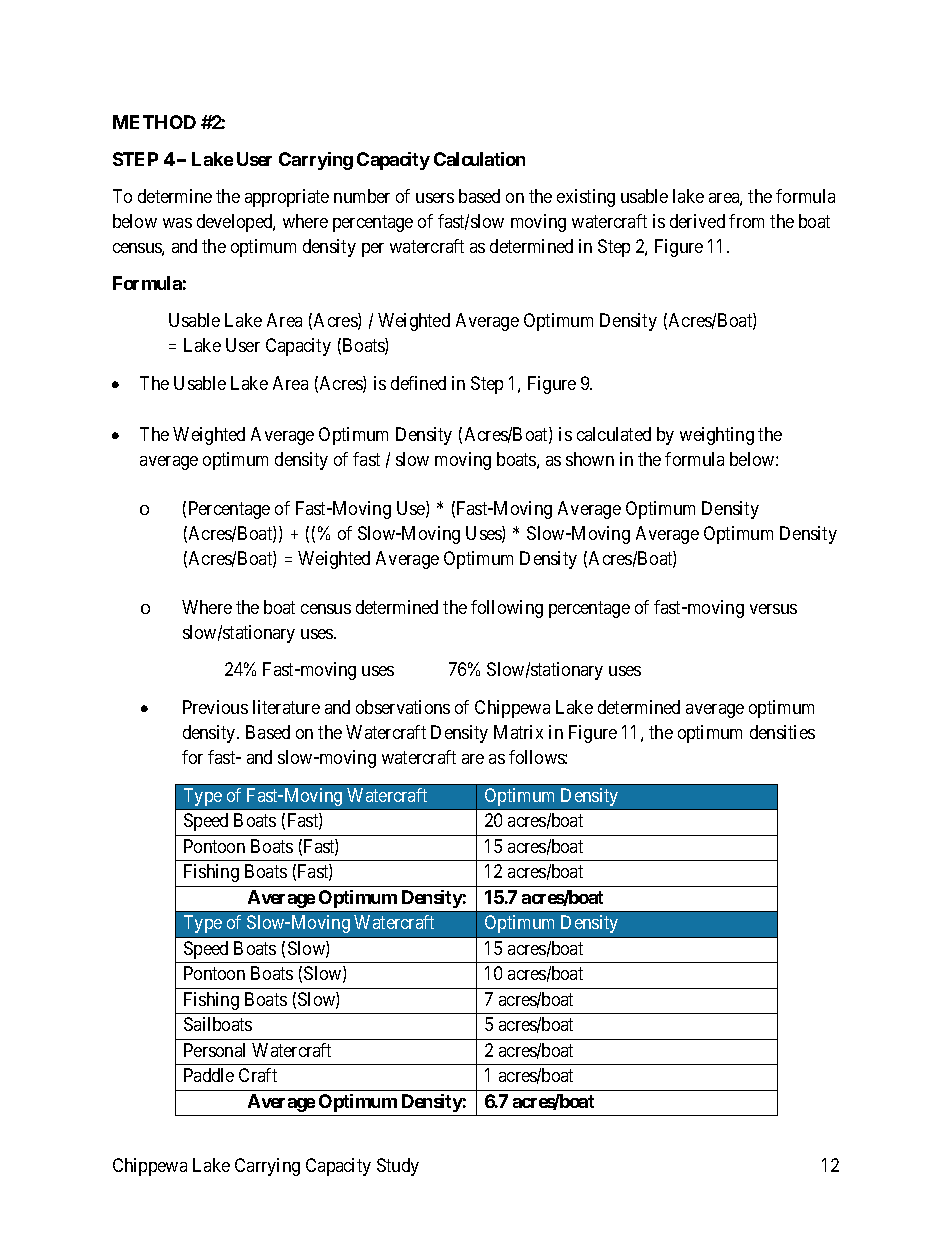 Image resolution: width=952 pixels, height=1233 pixels. What do you see at coordinates (518, 732) in the page?
I see `Matrix` at bounding box center [518, 732].
